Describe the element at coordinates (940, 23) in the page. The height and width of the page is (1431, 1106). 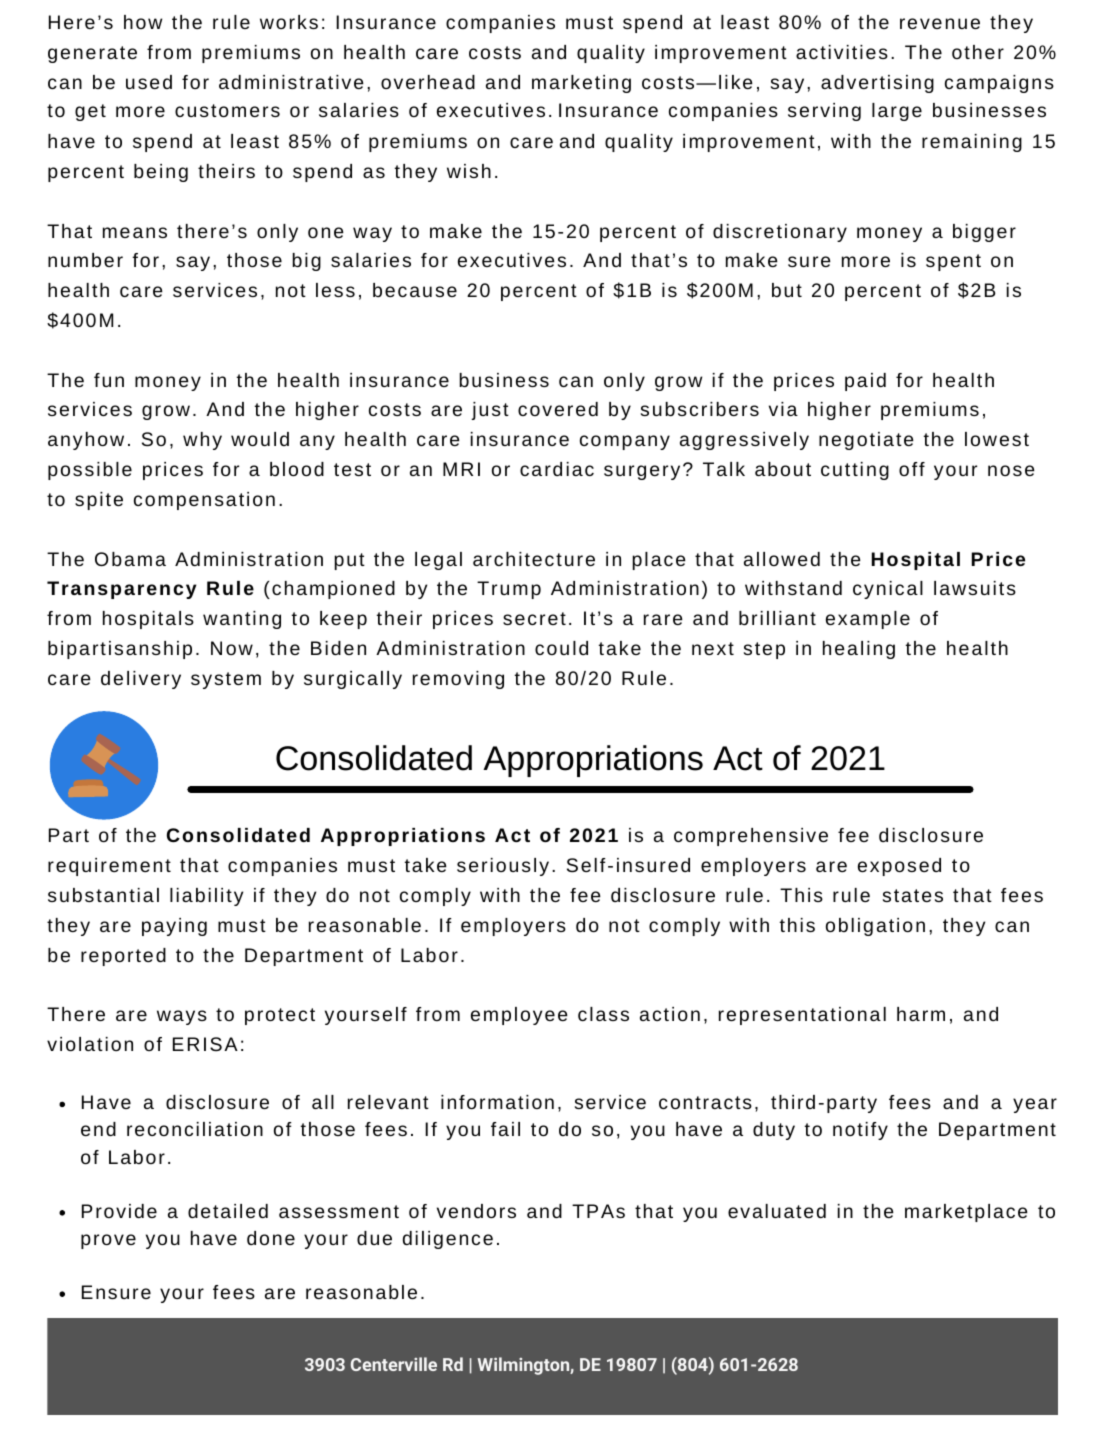
I see `revenue` at that location.
